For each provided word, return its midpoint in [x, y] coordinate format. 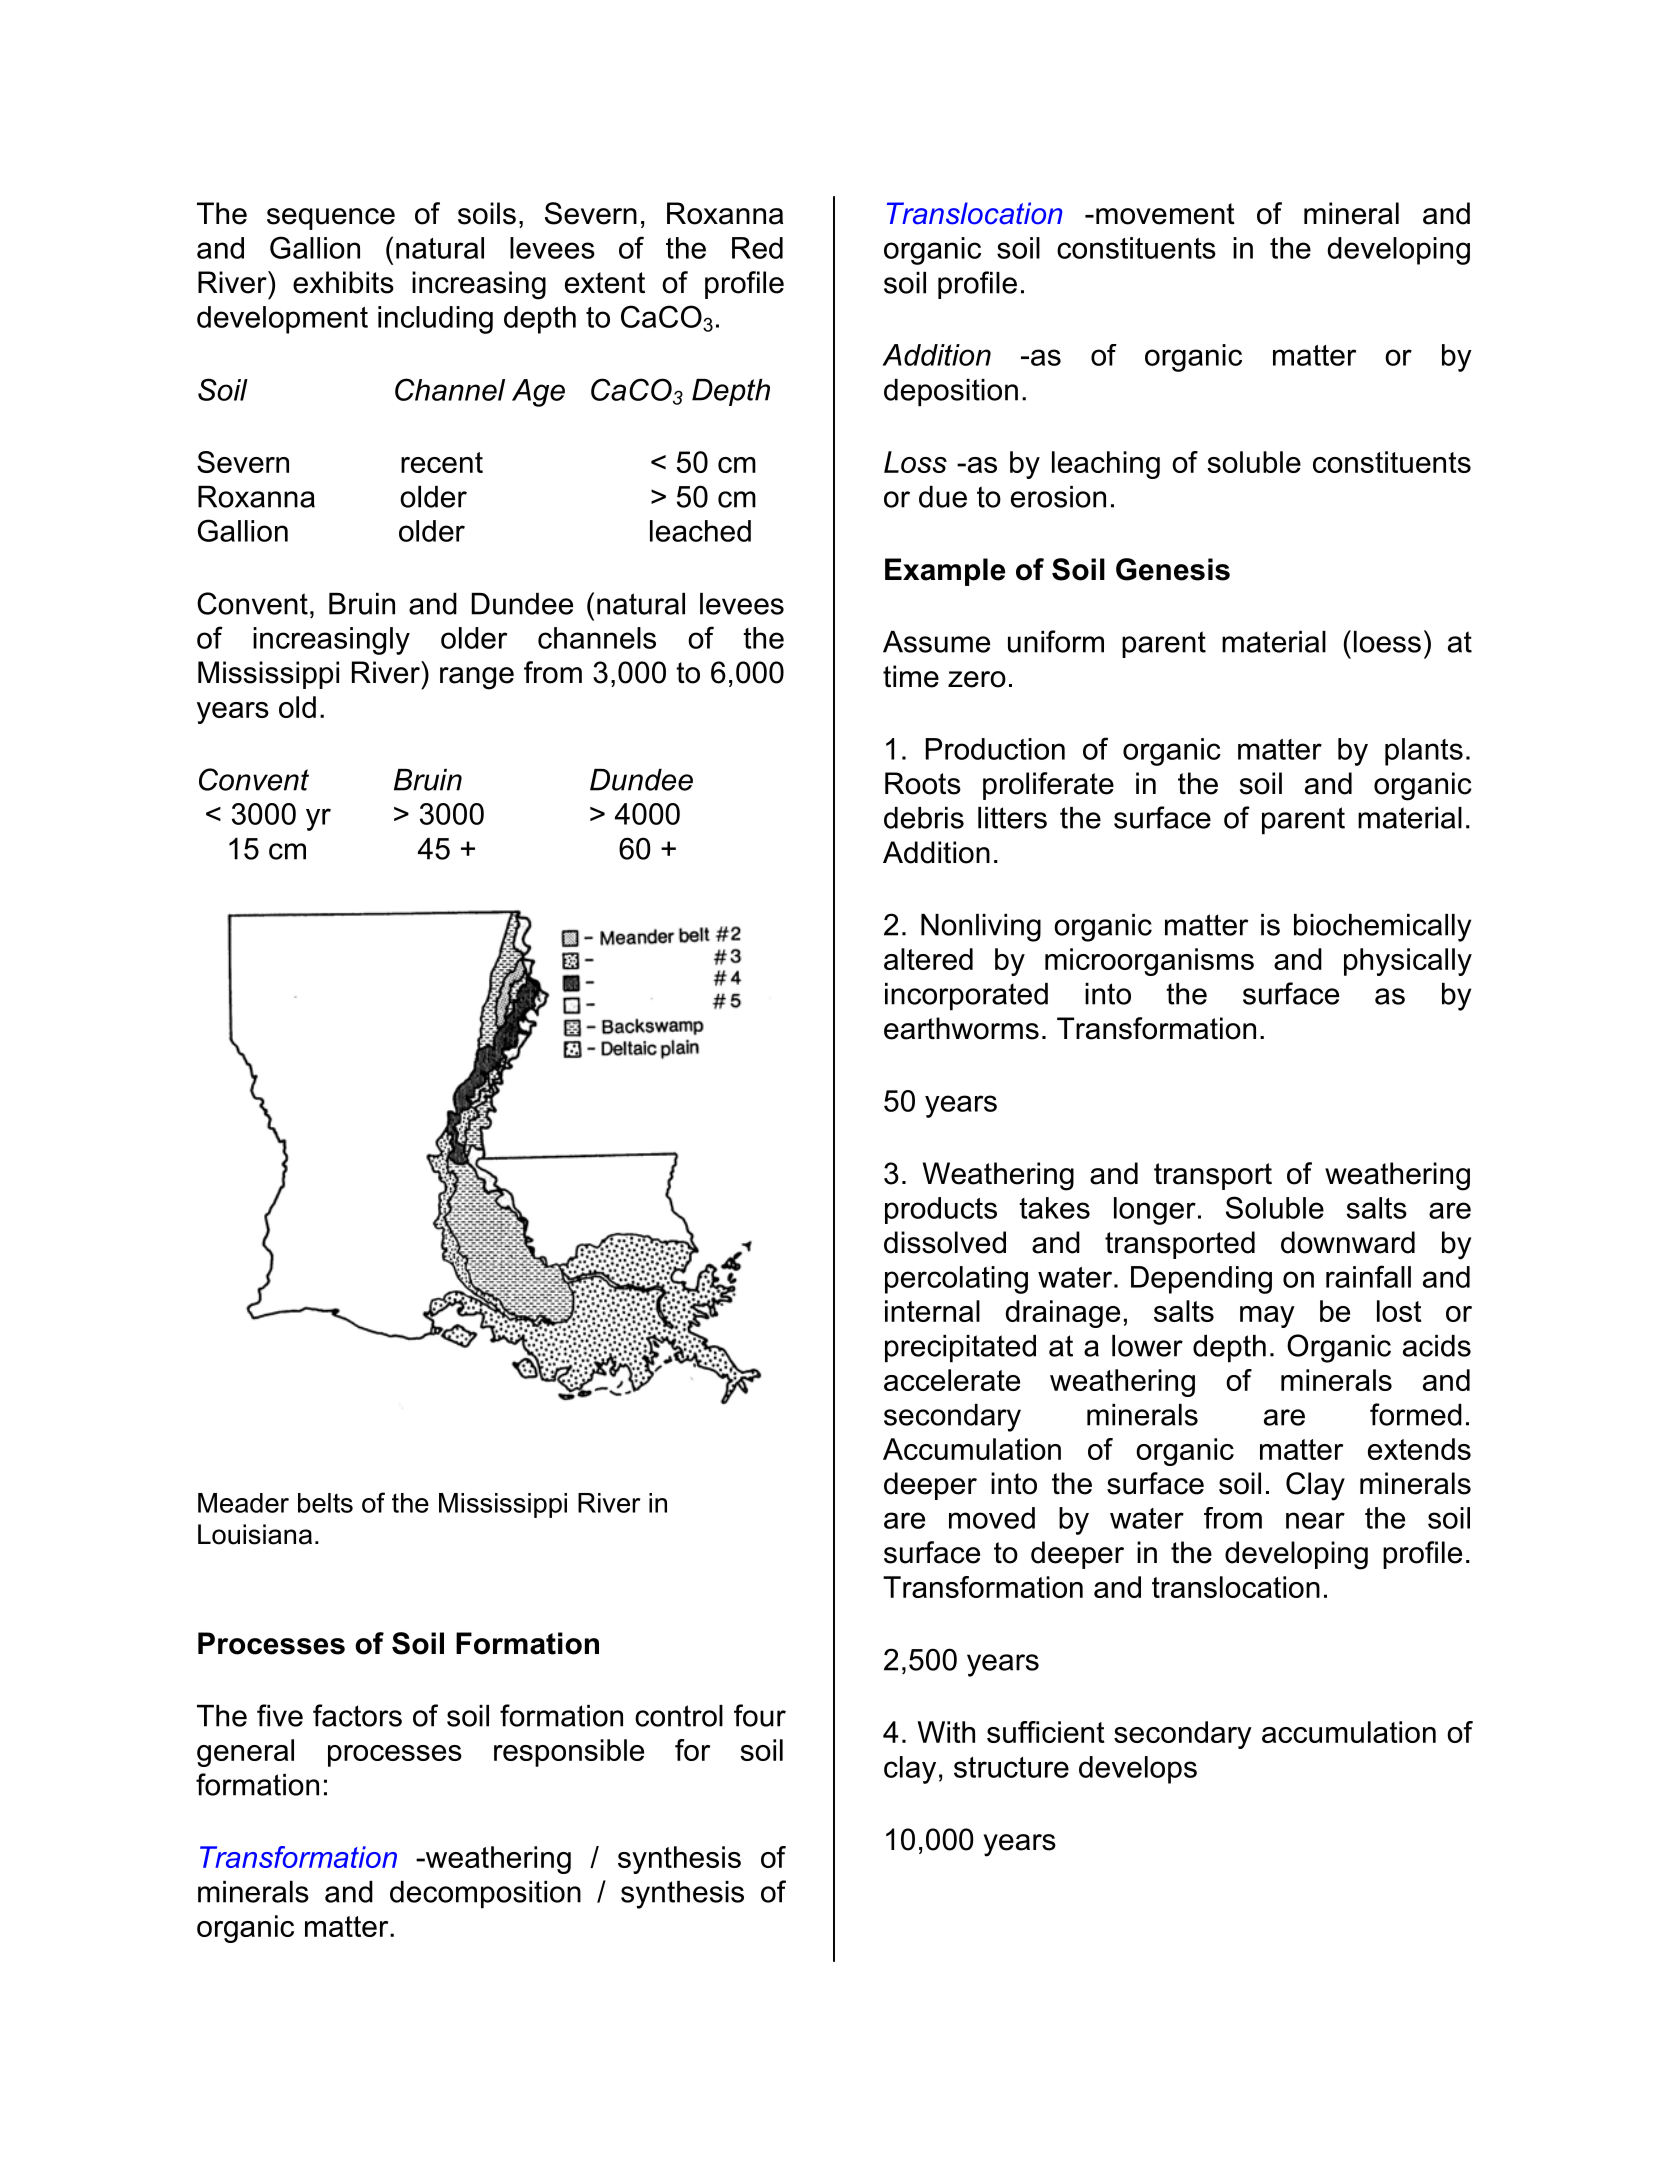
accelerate [952, 1380]
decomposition [485, 1895]
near [1315, 1520]
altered [928, 959]
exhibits [343, 282]
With [946, 1732]
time [911, 676]
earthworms [961, 1028]
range [477, 678]
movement [1165, 214]
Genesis [1173, 569]
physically [1408, 962]
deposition [951, 393]
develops [1138, 1770]
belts [325, 1503]
